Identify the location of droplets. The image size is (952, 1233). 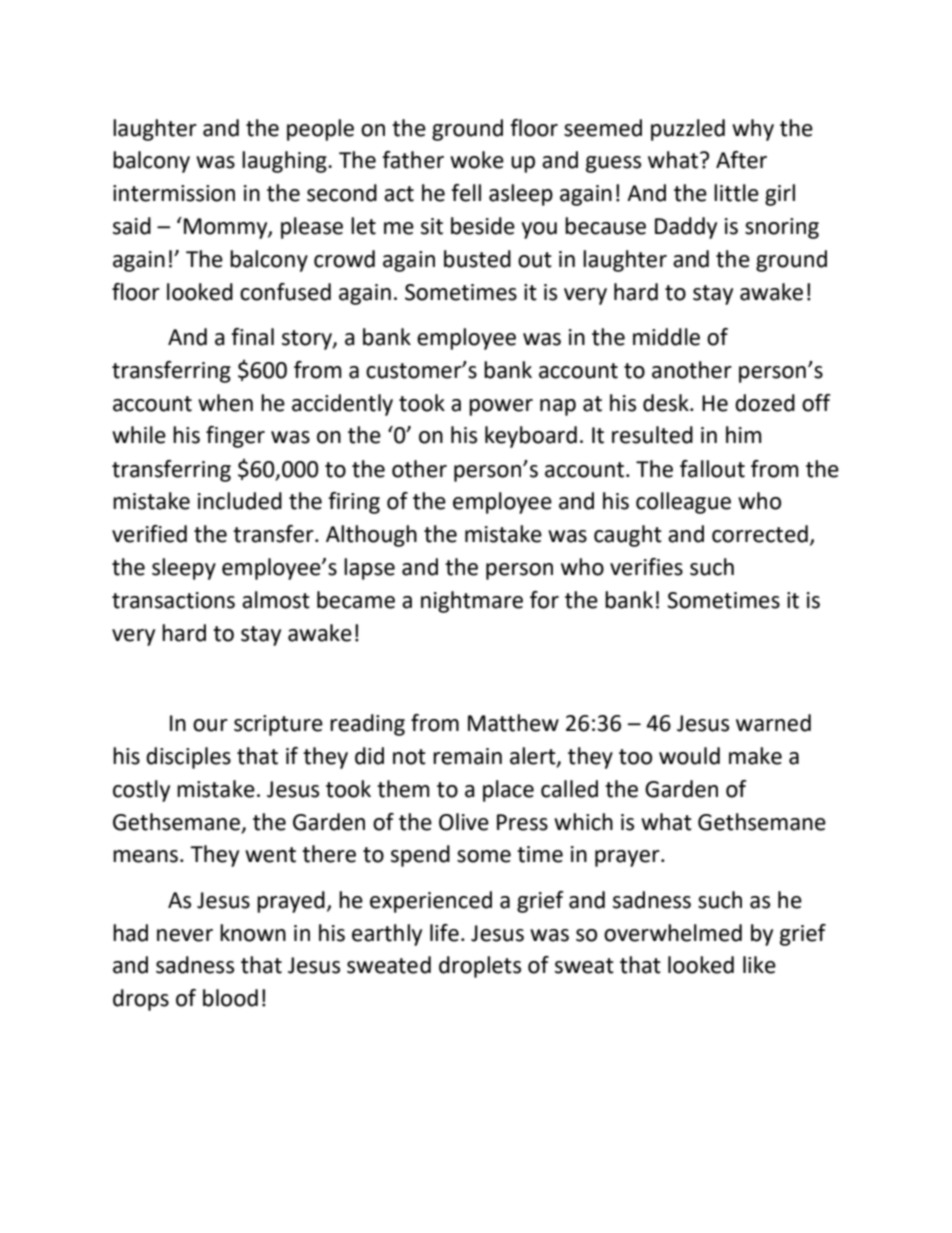
(480, 967).
